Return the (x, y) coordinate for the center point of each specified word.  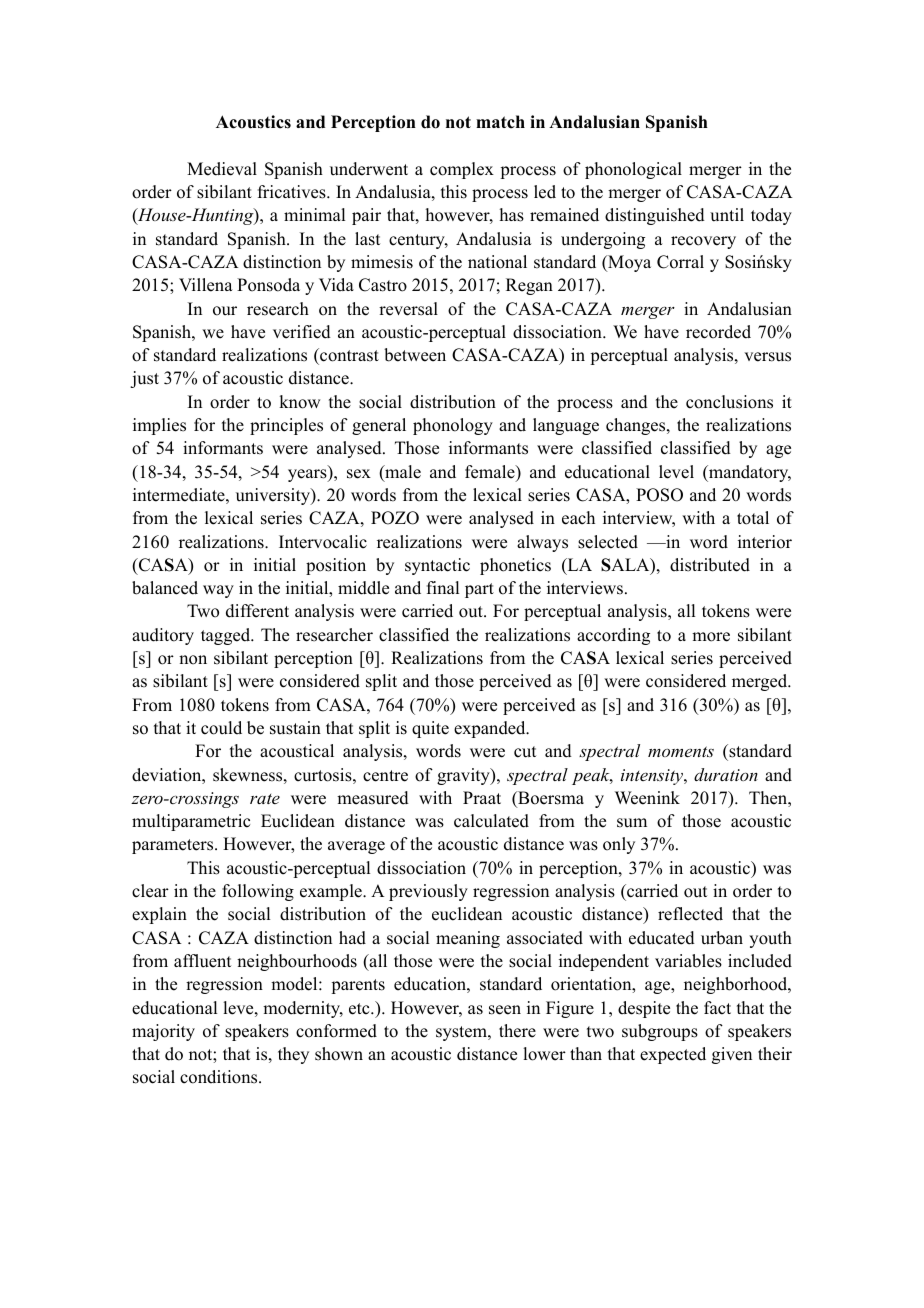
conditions (220, 1077)
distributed (710, 565)
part (479, 590)
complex (462, 170)
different (257, 611)
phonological (633, 170)
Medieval (222, 169)
